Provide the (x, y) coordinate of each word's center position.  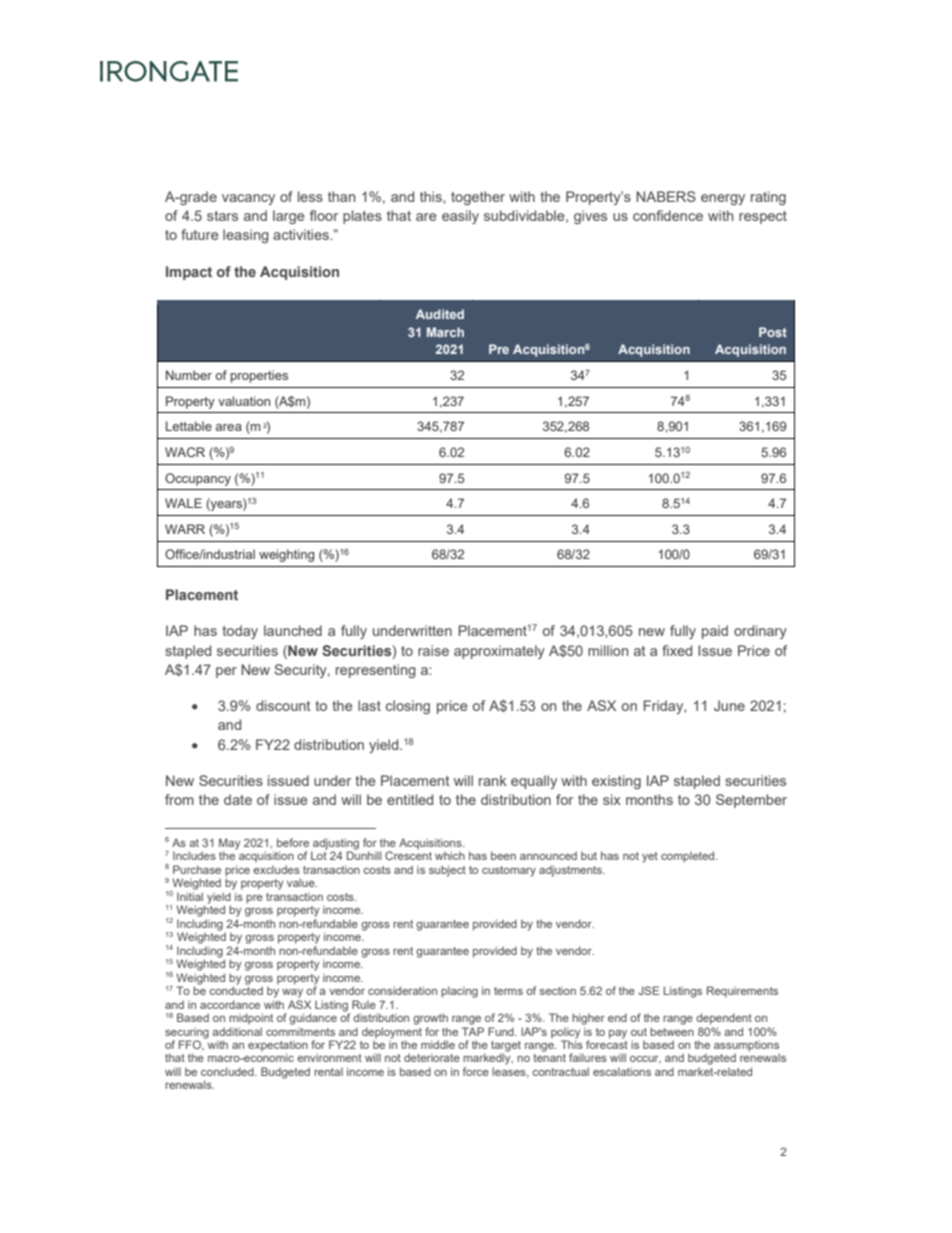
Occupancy (198, 479)
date (238, 799)
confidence (668, 215)
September (751, 801)
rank (493, 780)
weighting (286, 555)
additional (237, 1031)
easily (460, 217)
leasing (246, 236)
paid (715, 632)
